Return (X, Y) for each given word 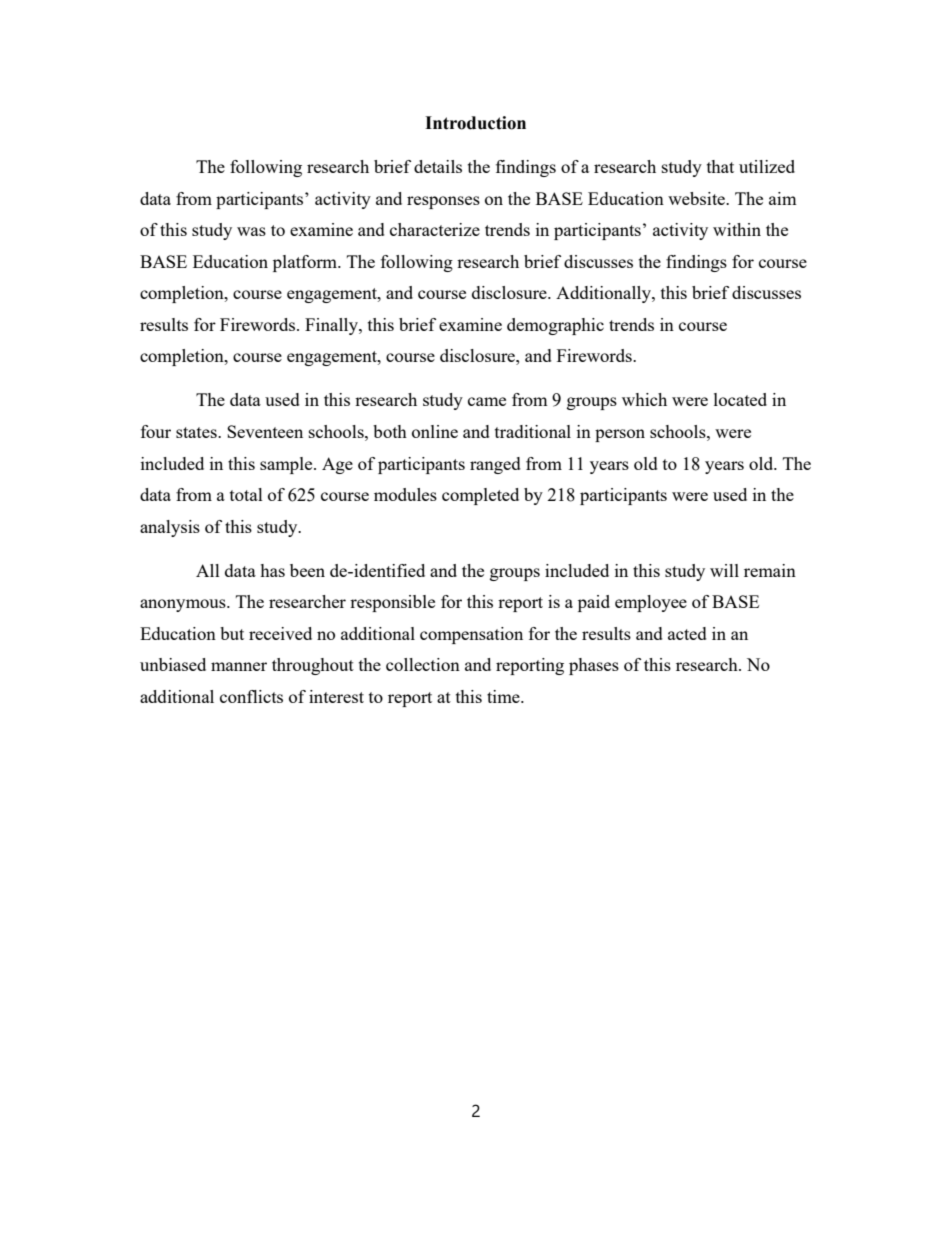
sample (287, 465)
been (307, 570)
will (724, 570)
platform (306, 263)
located (740, 399)
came (487, 401)
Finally (332, 326)
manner (239, 666)
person (620, 435)
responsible (392, 603)
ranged (495, 465)
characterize (435, 229)
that (720, 166)
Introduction (475, 123)
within (737, 229)
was (251, 231)
